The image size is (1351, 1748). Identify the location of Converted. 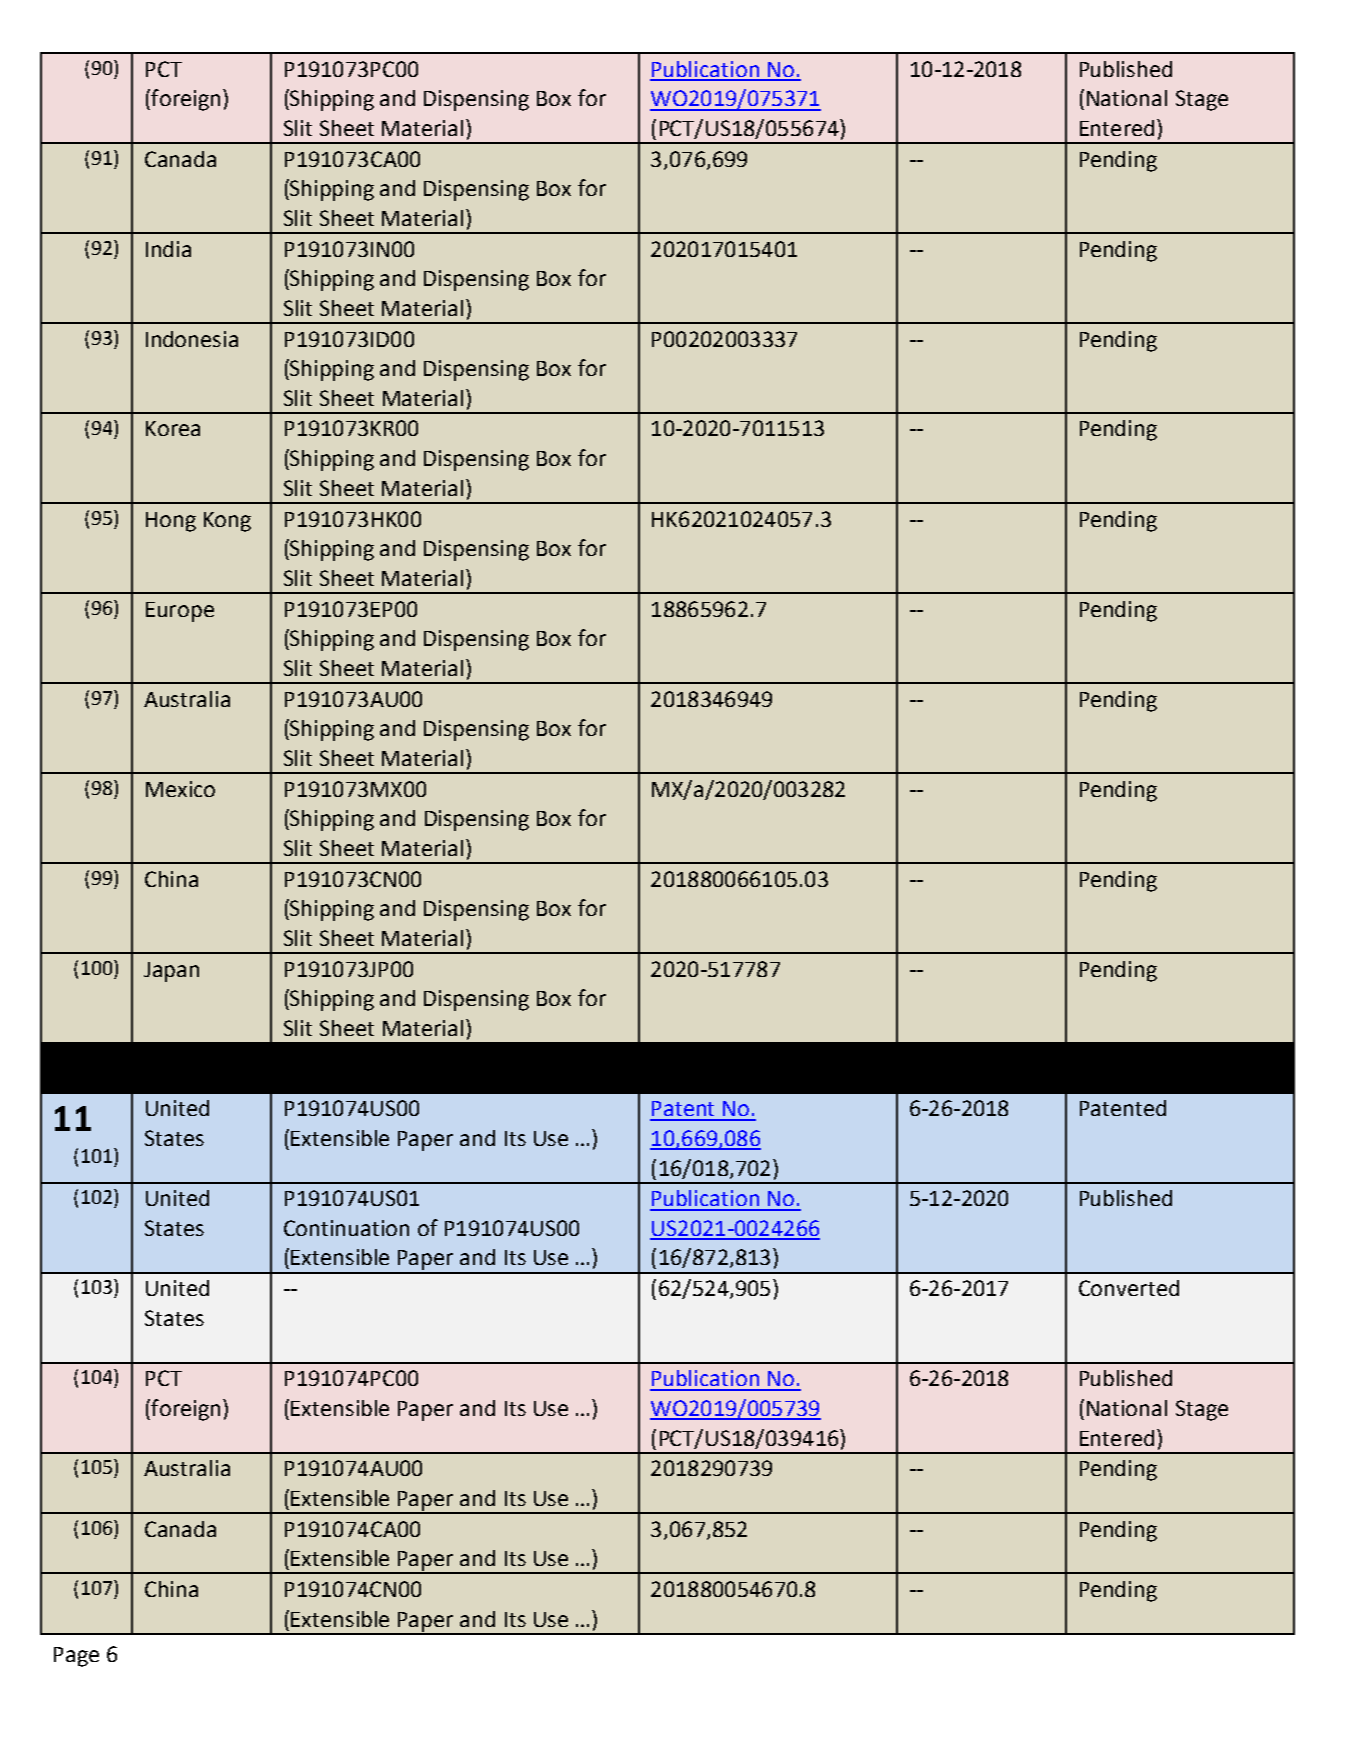
(1129, 1288).
